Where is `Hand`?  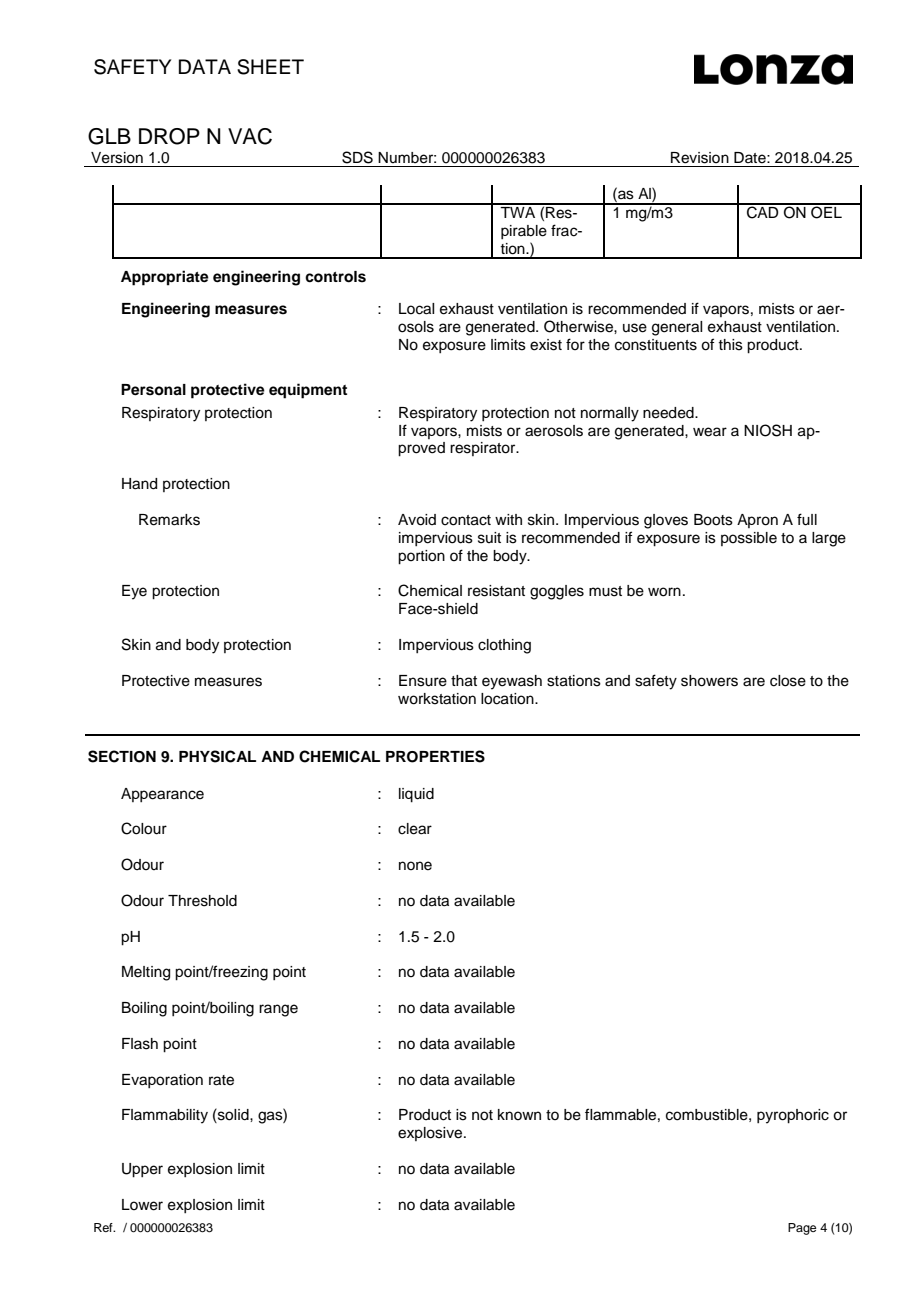 Hand is located at coordinates (139, 484).
